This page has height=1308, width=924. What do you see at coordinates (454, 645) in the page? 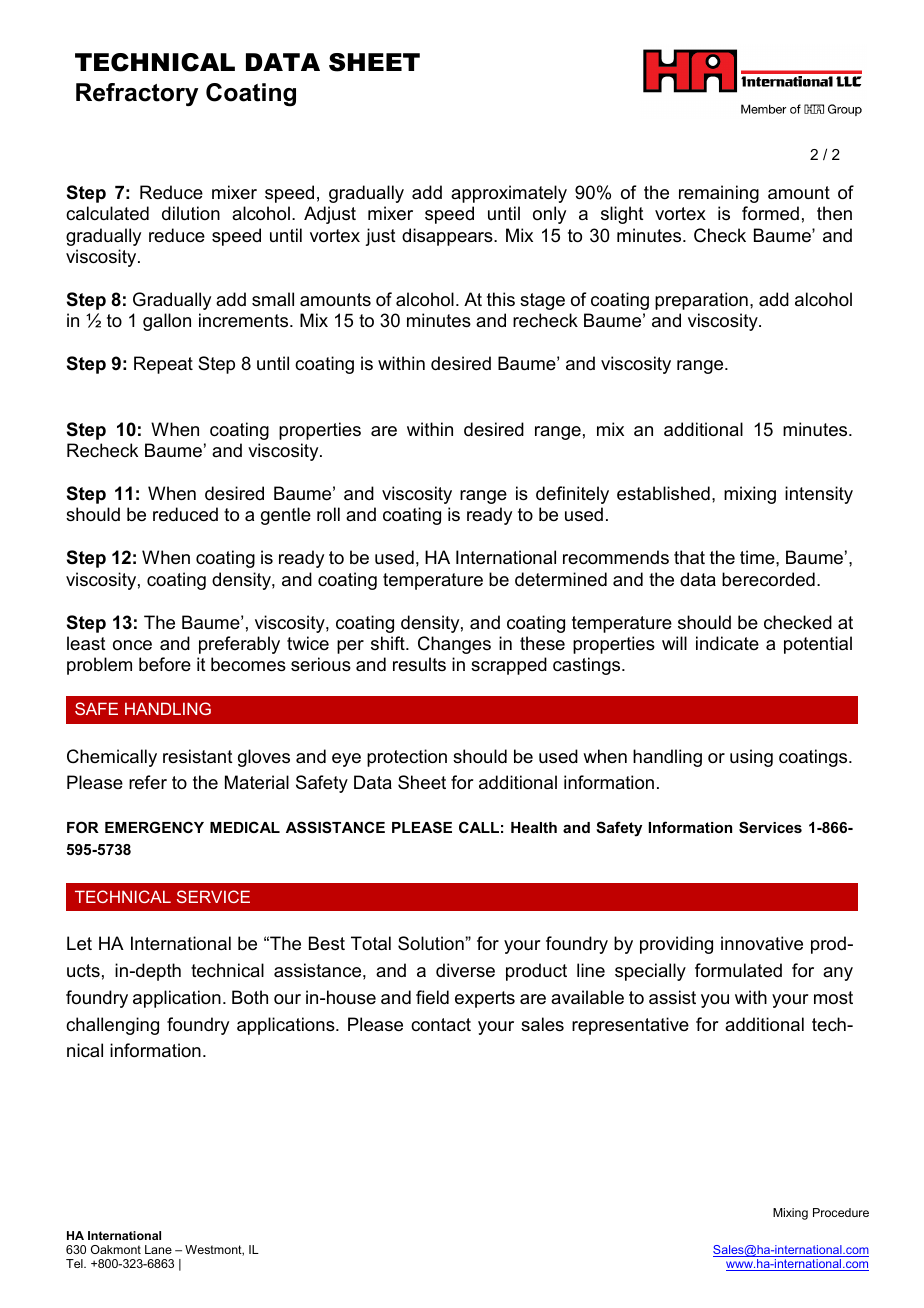
I see `Changes` at bounding box center [454, 645].
